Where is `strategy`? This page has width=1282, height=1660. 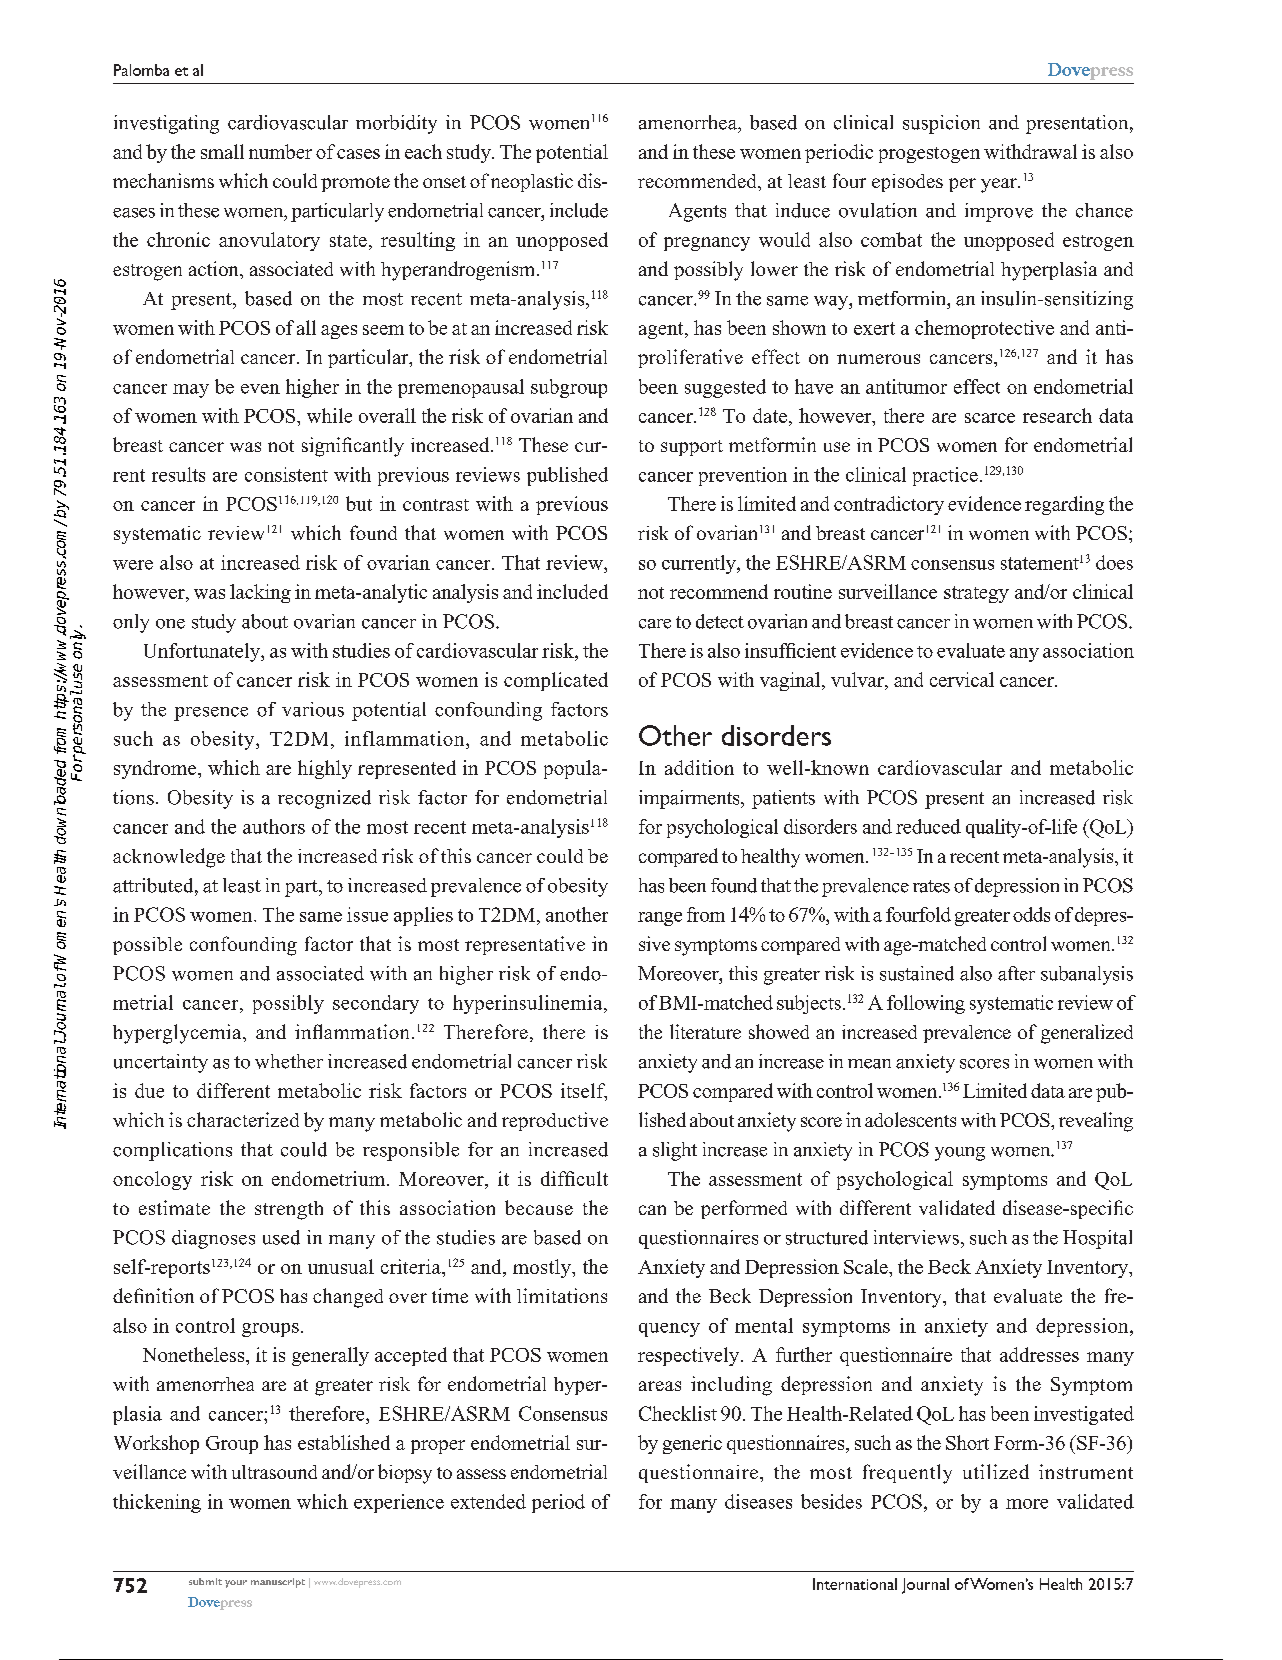
strategy is located at coordinates (976, 594).
